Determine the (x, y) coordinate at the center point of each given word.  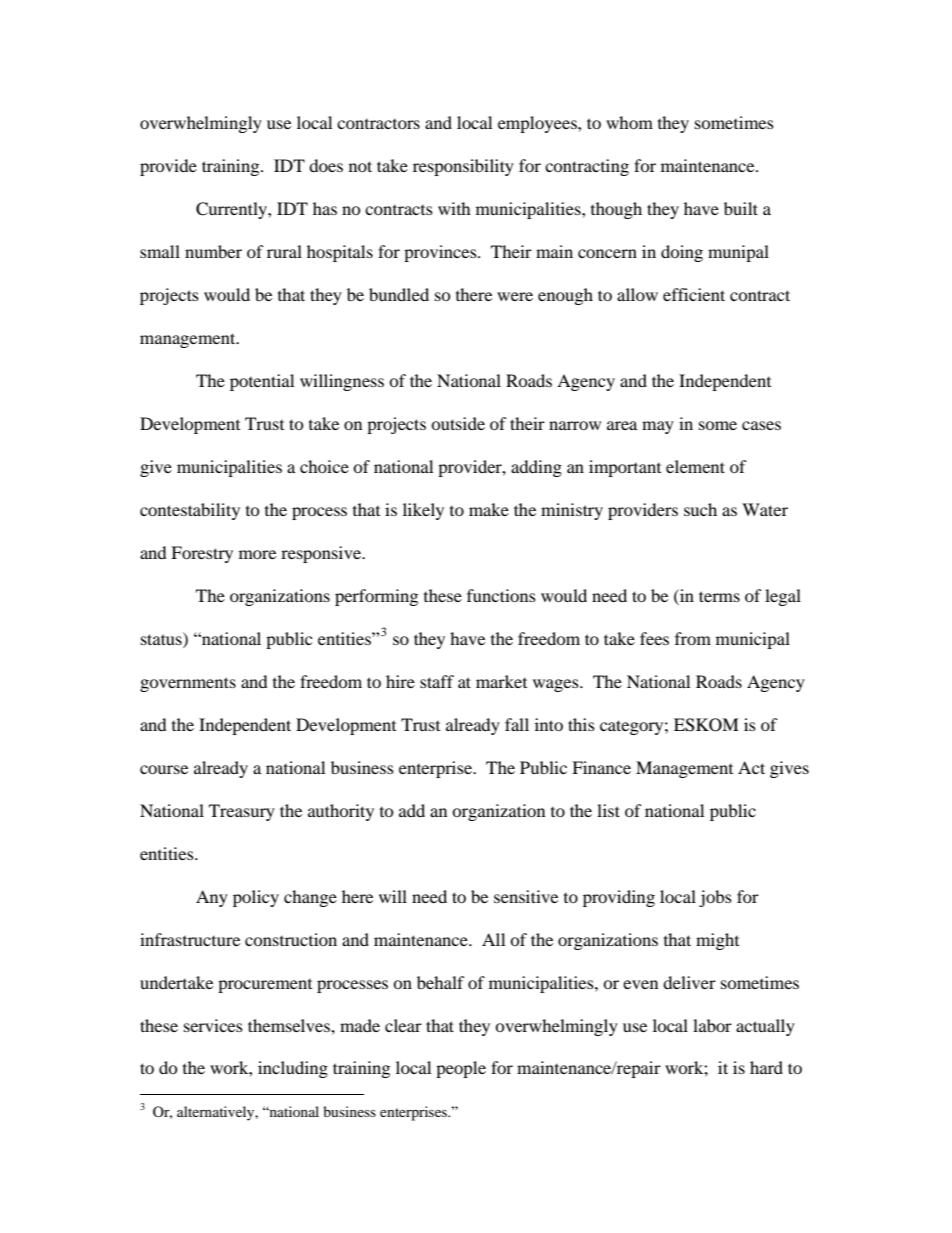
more (257, 554)
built (741, 208)
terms (719, 596)
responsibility (463, 167)
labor (712, 1025)
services (213, 1025)
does (326, 165)
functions (501, 595)
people (461, 1069)
